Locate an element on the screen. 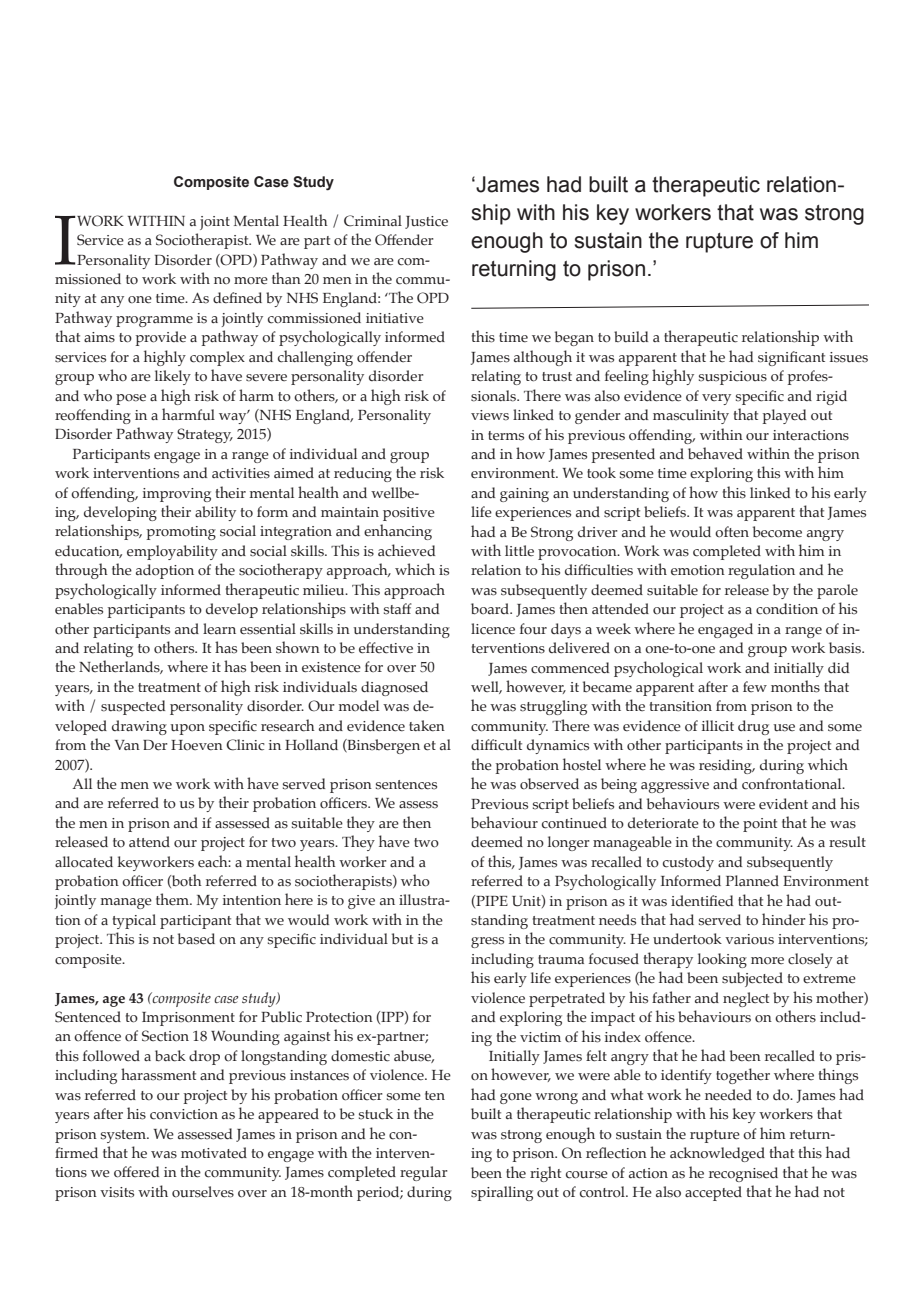 The image size is (924, 1308). recognised is located at coordinates (743, 1174).
